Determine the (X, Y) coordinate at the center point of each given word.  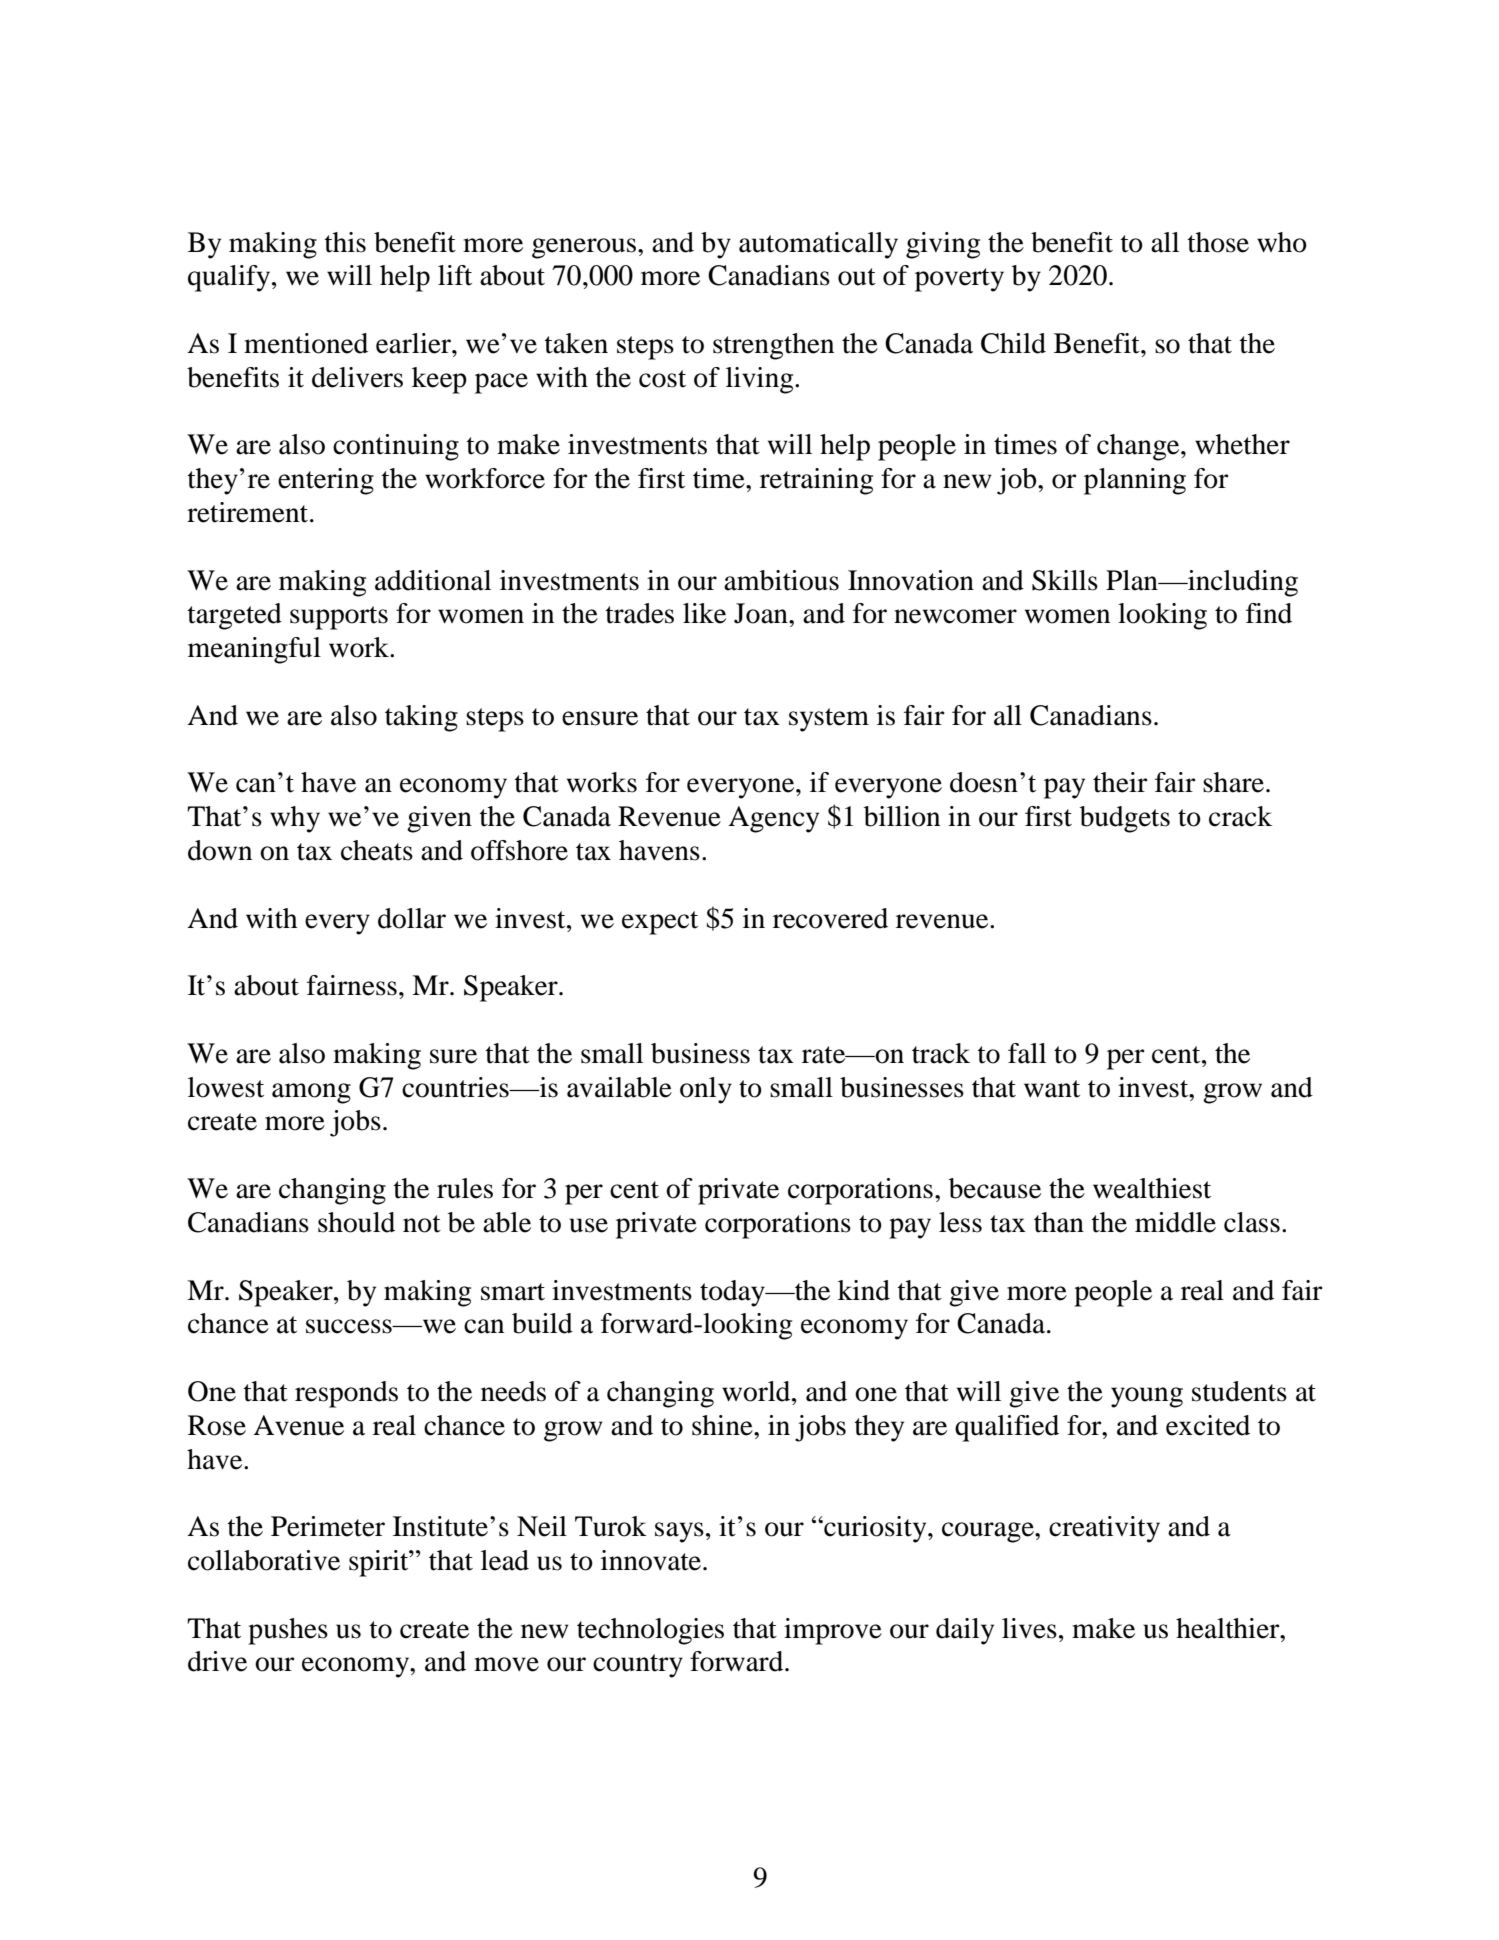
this (345, 242)
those (1218, 242)
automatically (818, 245)
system (829, 720)
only (706, 1090)
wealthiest (1152, 1188)
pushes (288, 1631)
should (356, 1222)
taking (421, 718)
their (1120, 782)
